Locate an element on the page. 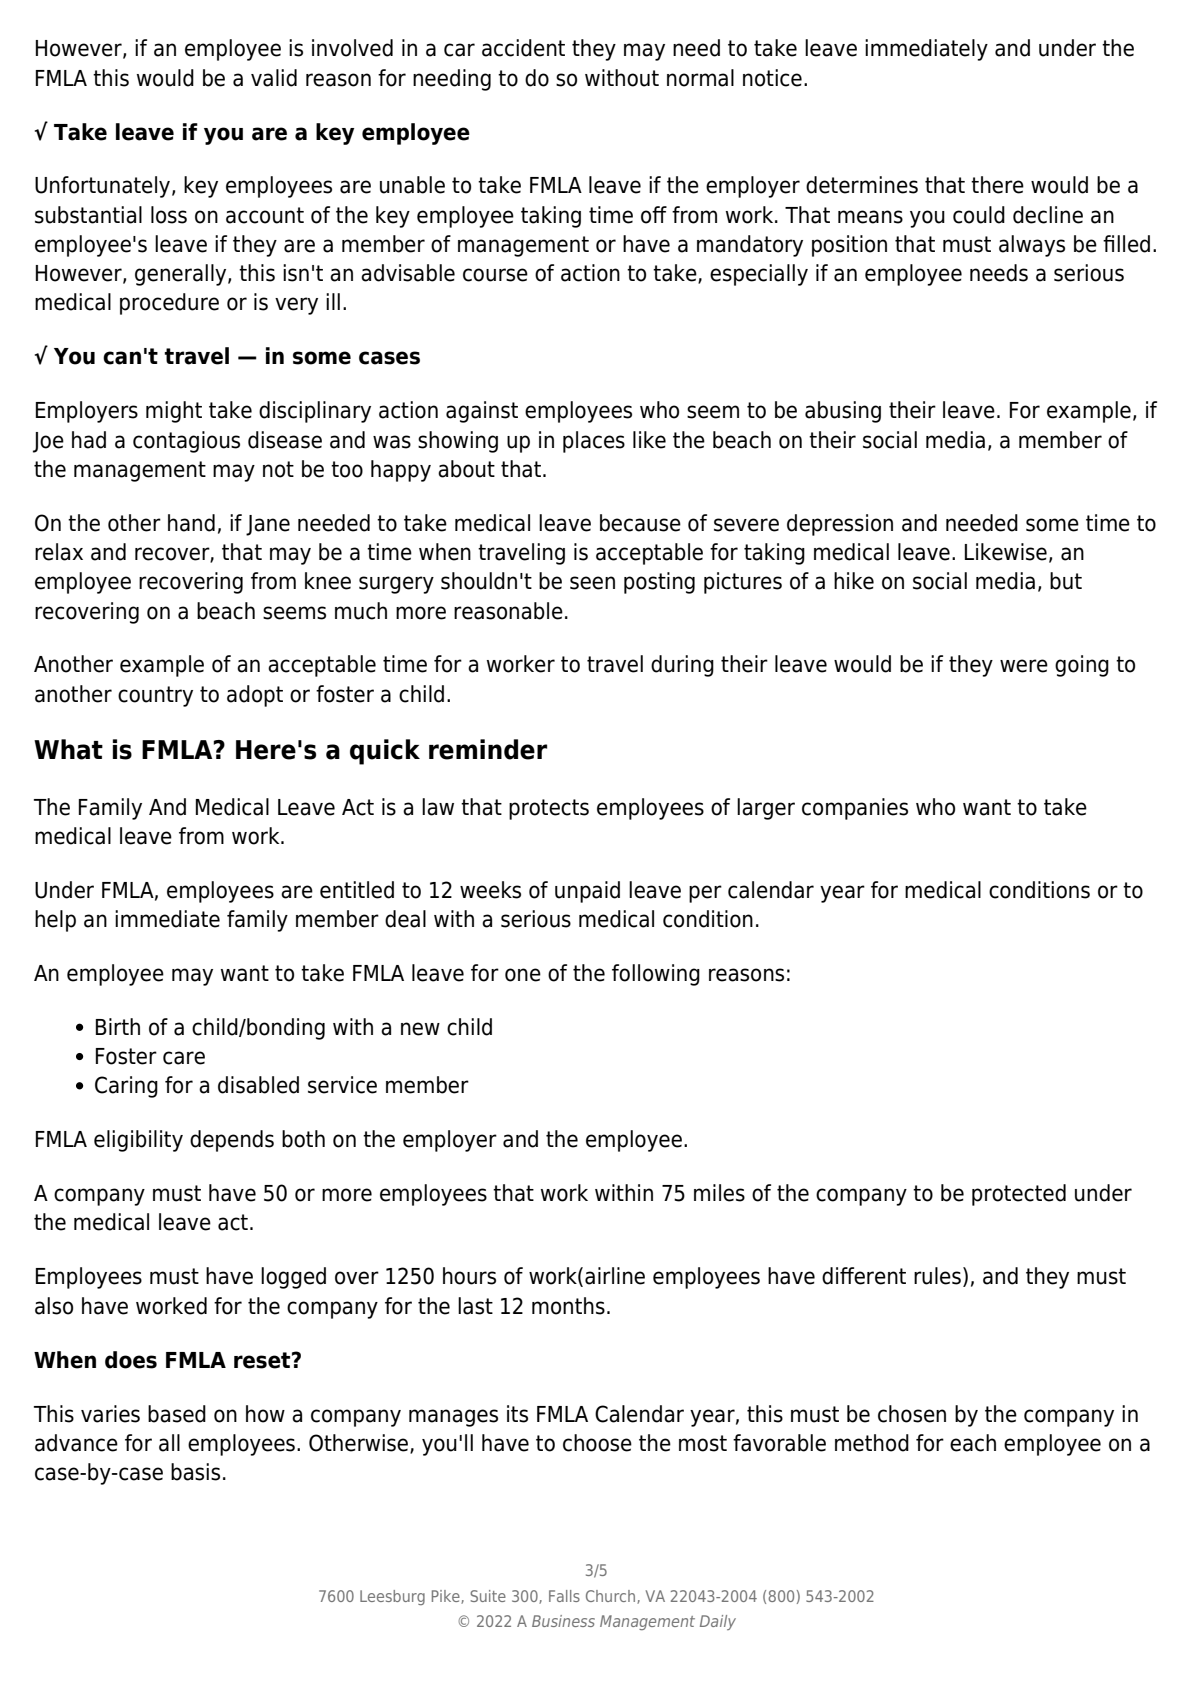  hike is located at coordinates (854, 581).
